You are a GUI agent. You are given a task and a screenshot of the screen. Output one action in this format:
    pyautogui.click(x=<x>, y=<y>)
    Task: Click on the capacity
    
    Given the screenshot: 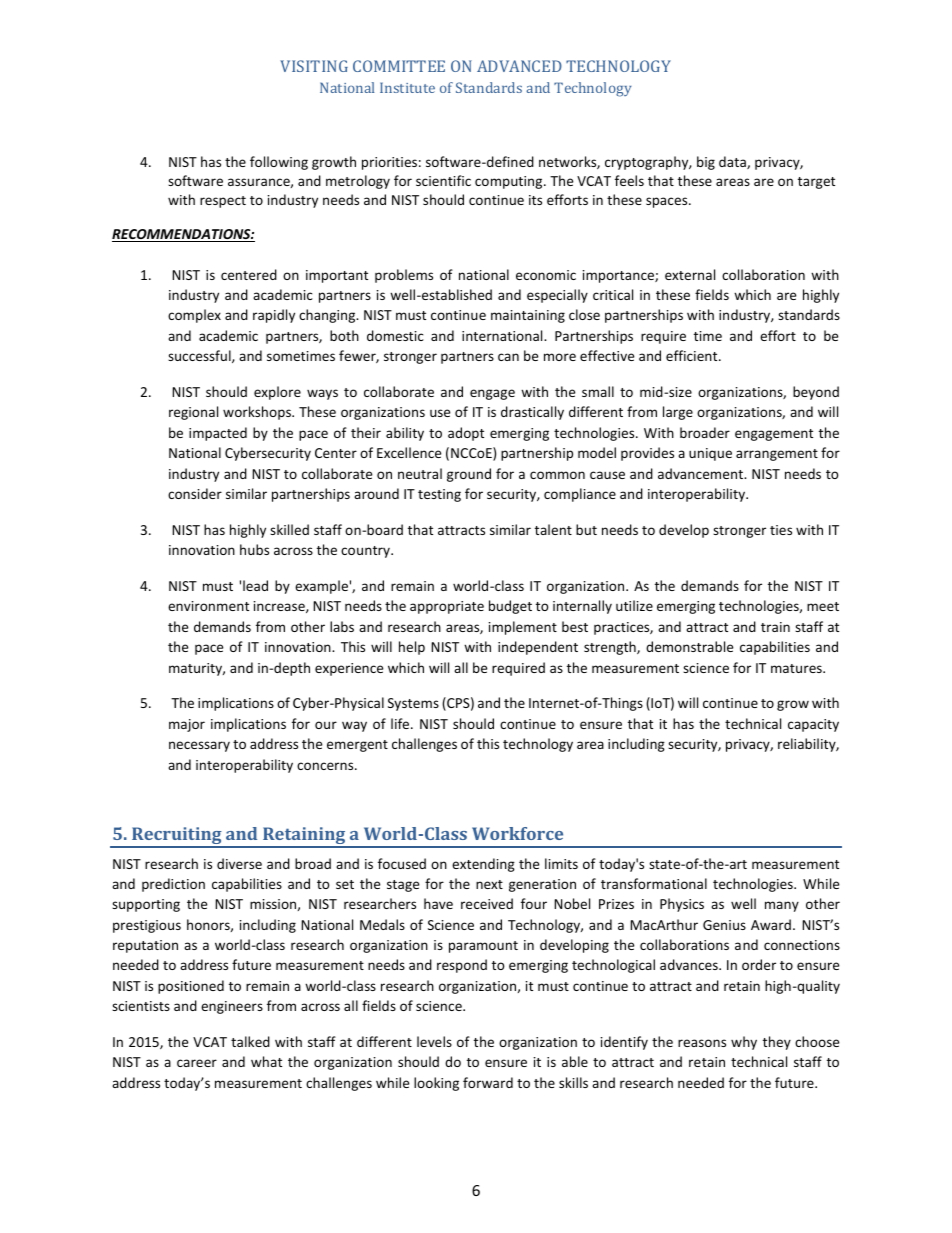 What is the action you would take?
    pyautogui.click(x=813, y=725)
